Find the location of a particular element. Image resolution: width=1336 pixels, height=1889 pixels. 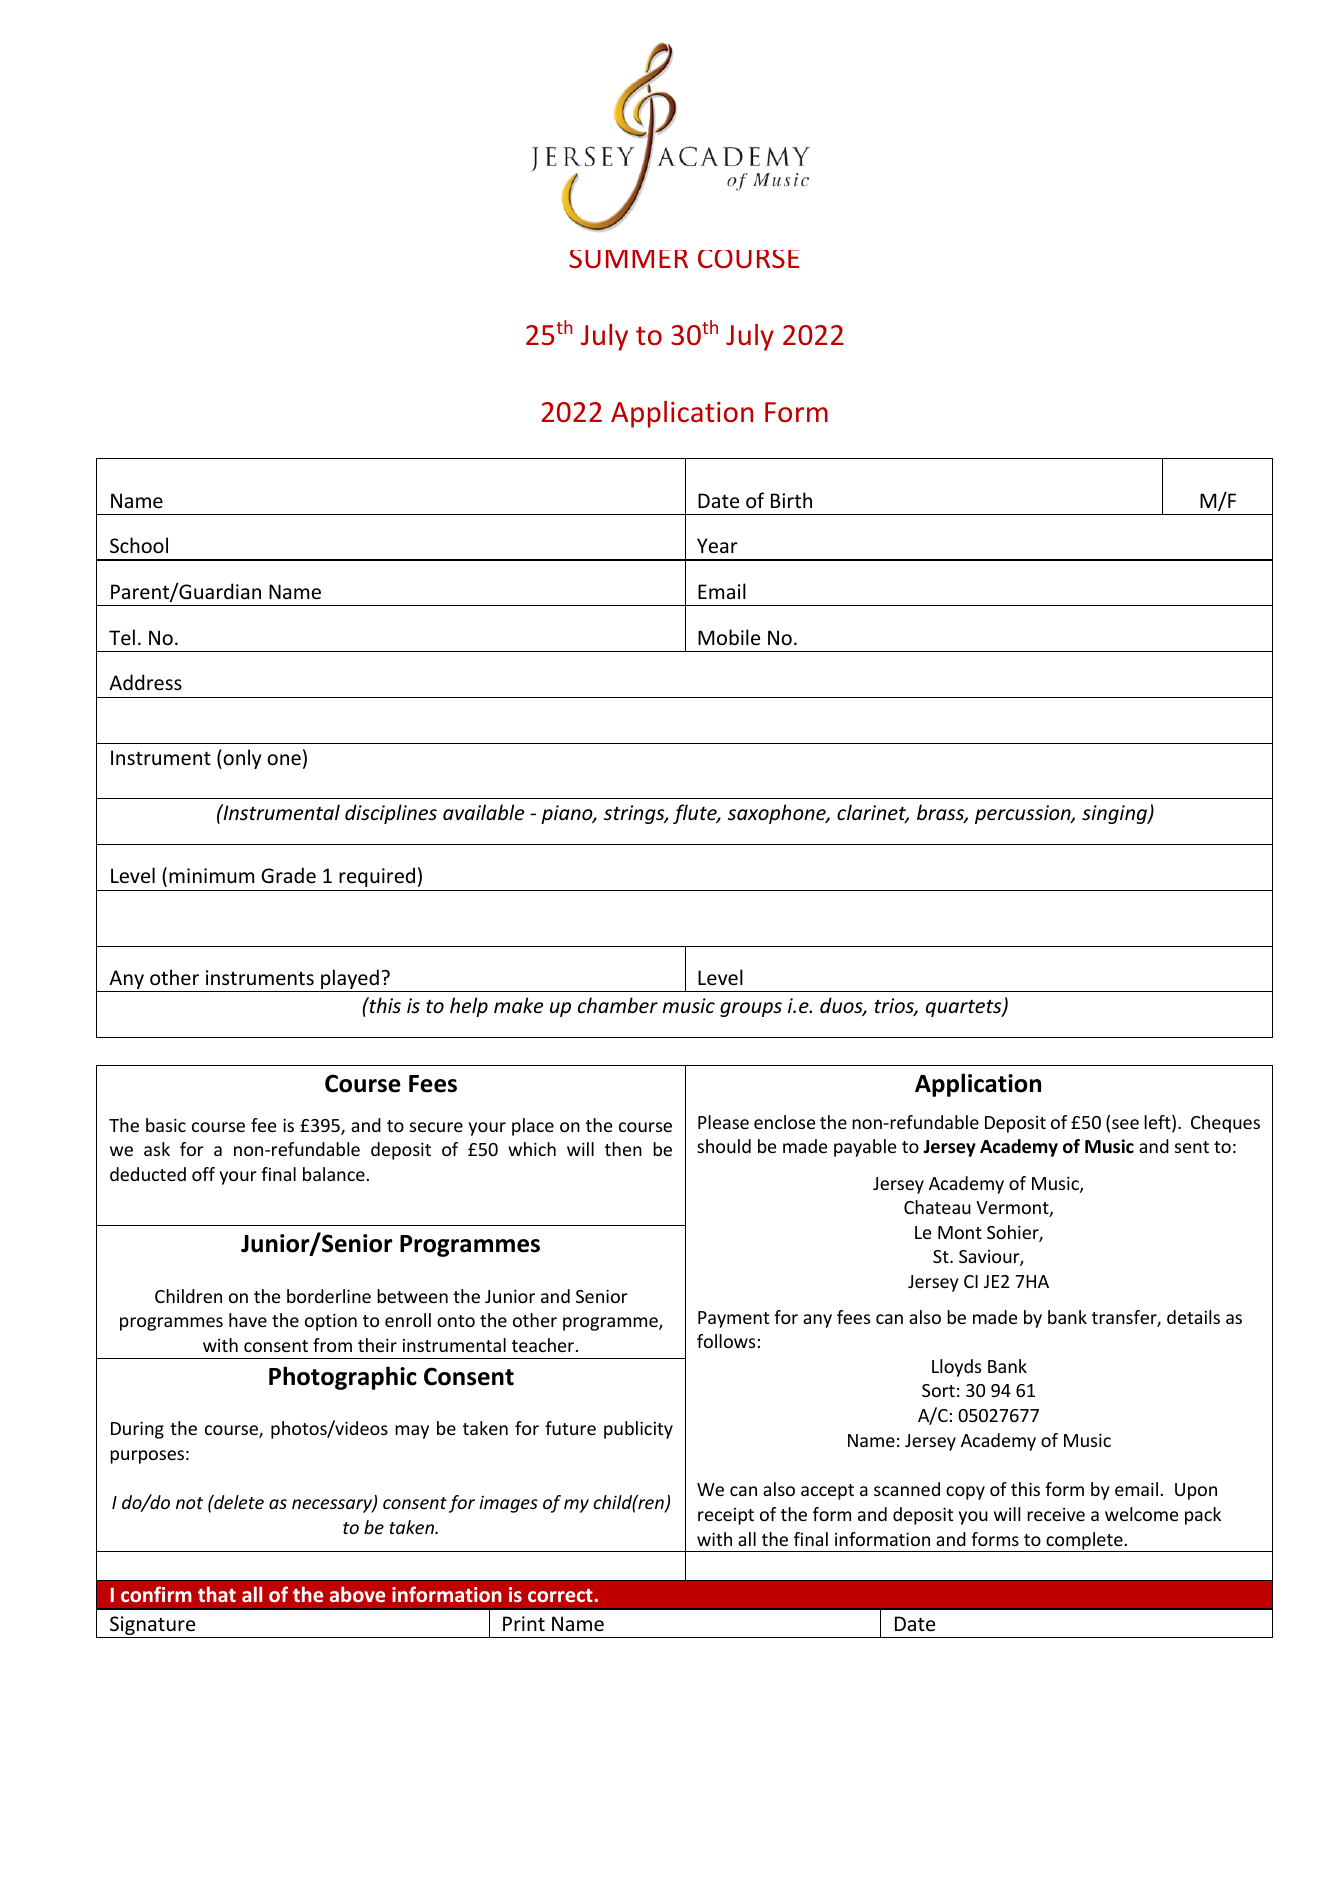

only is located at coordinates (241, 759).
